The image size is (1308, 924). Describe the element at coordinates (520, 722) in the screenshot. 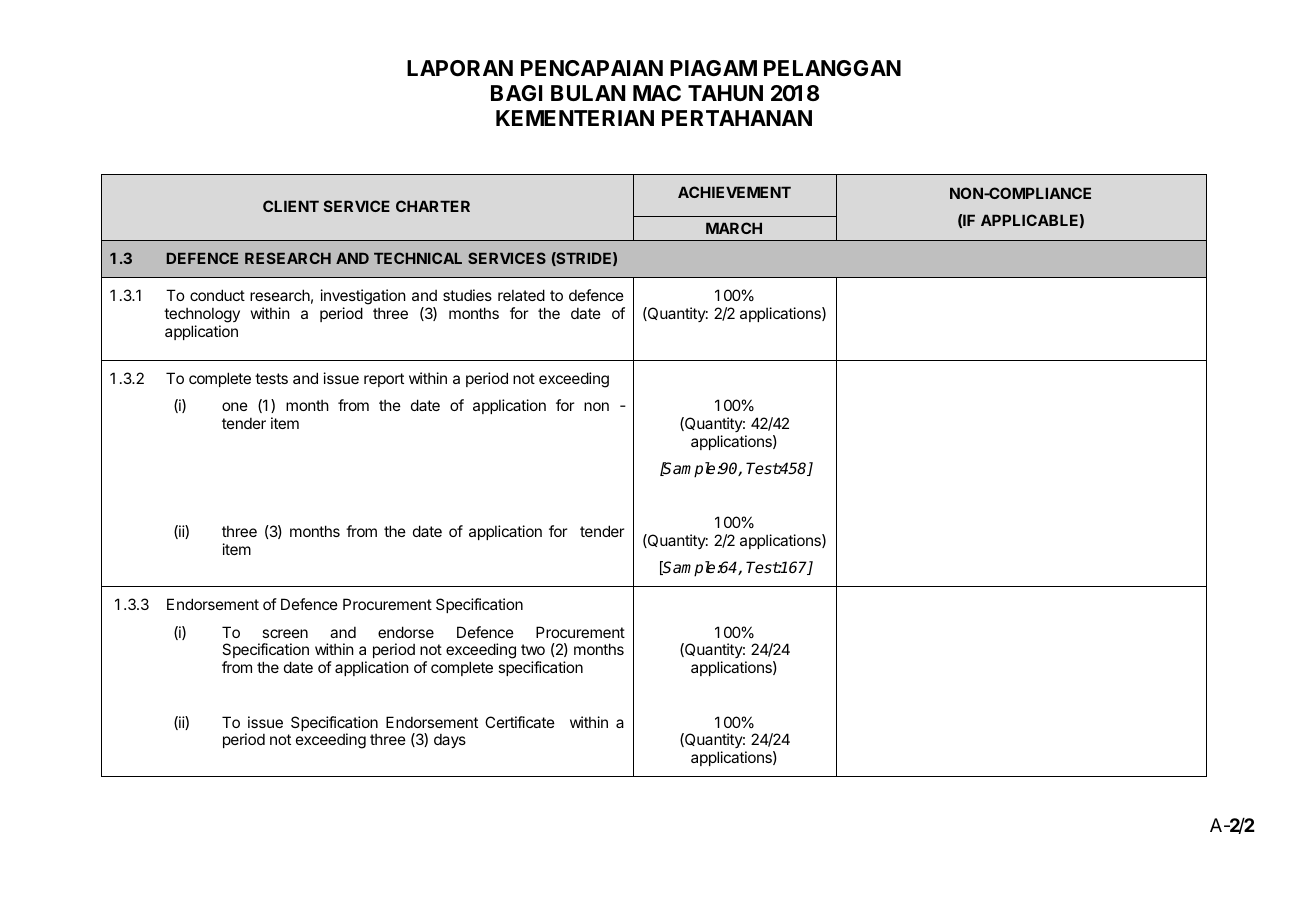

I see `Certificate` at that location.
